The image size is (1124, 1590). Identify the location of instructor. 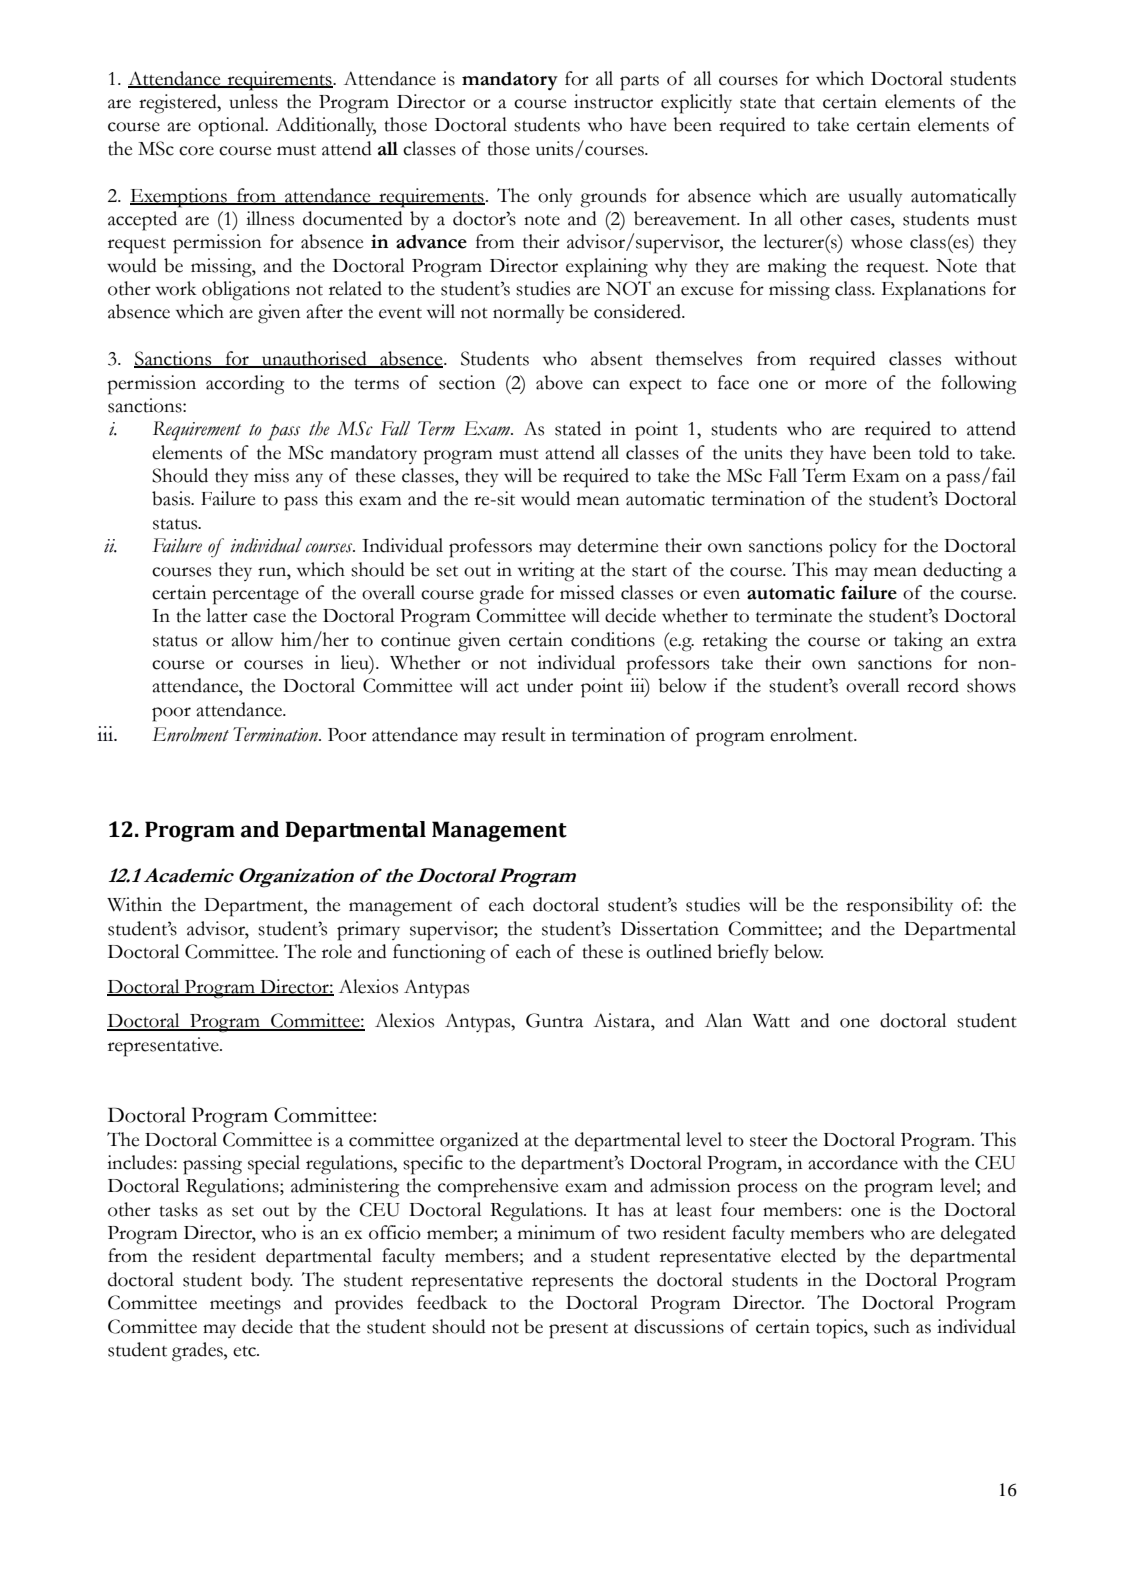
(613, 101).
